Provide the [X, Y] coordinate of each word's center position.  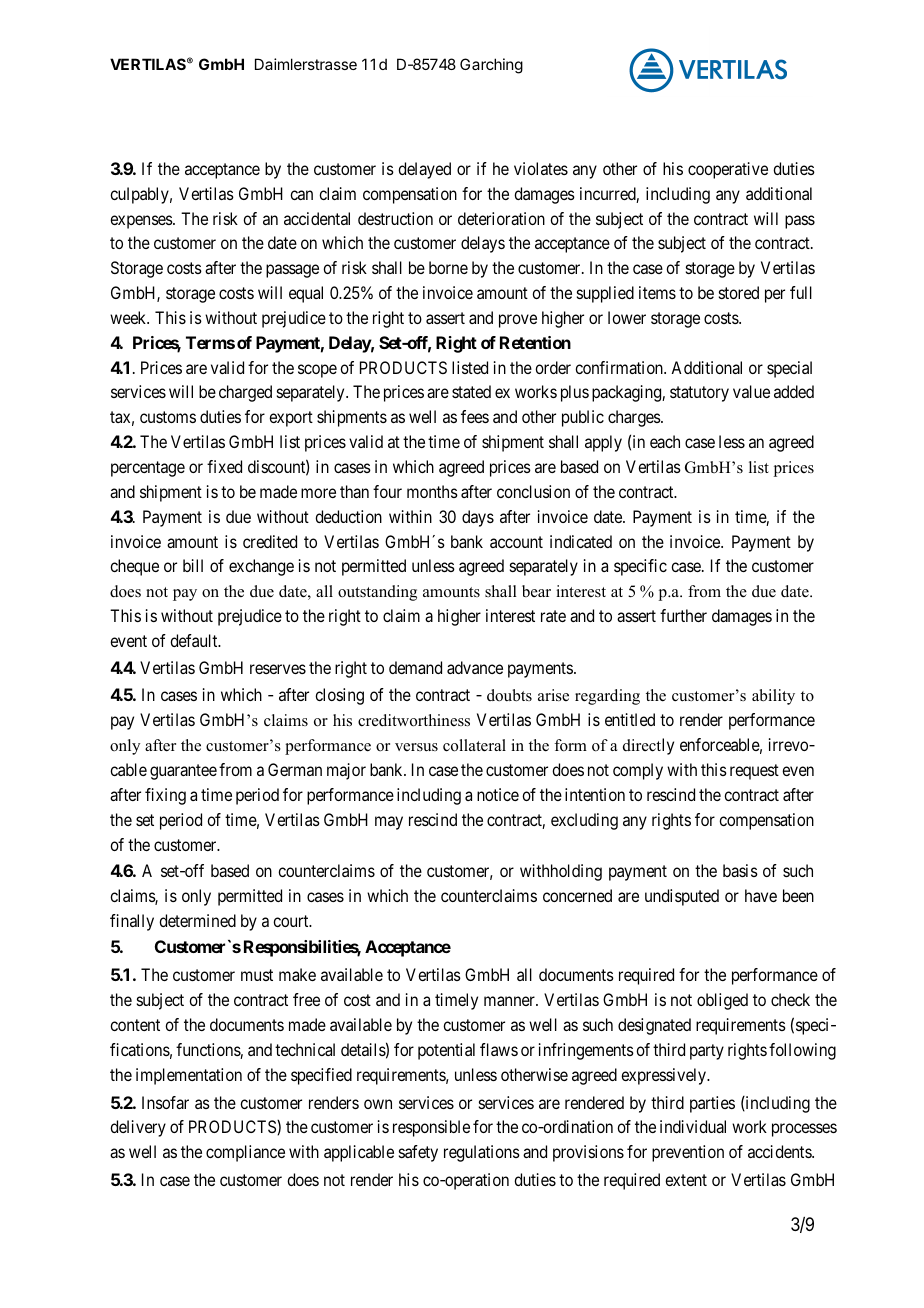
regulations [482, 1153]
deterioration [501, 218]
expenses [142, 222]
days [478, 518]
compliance [245, 1153]
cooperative [728, 170]
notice [498, 794]
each [665, 441]
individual [693, 1126]
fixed [224, 466]
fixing [165, 796]
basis [740, 870]
